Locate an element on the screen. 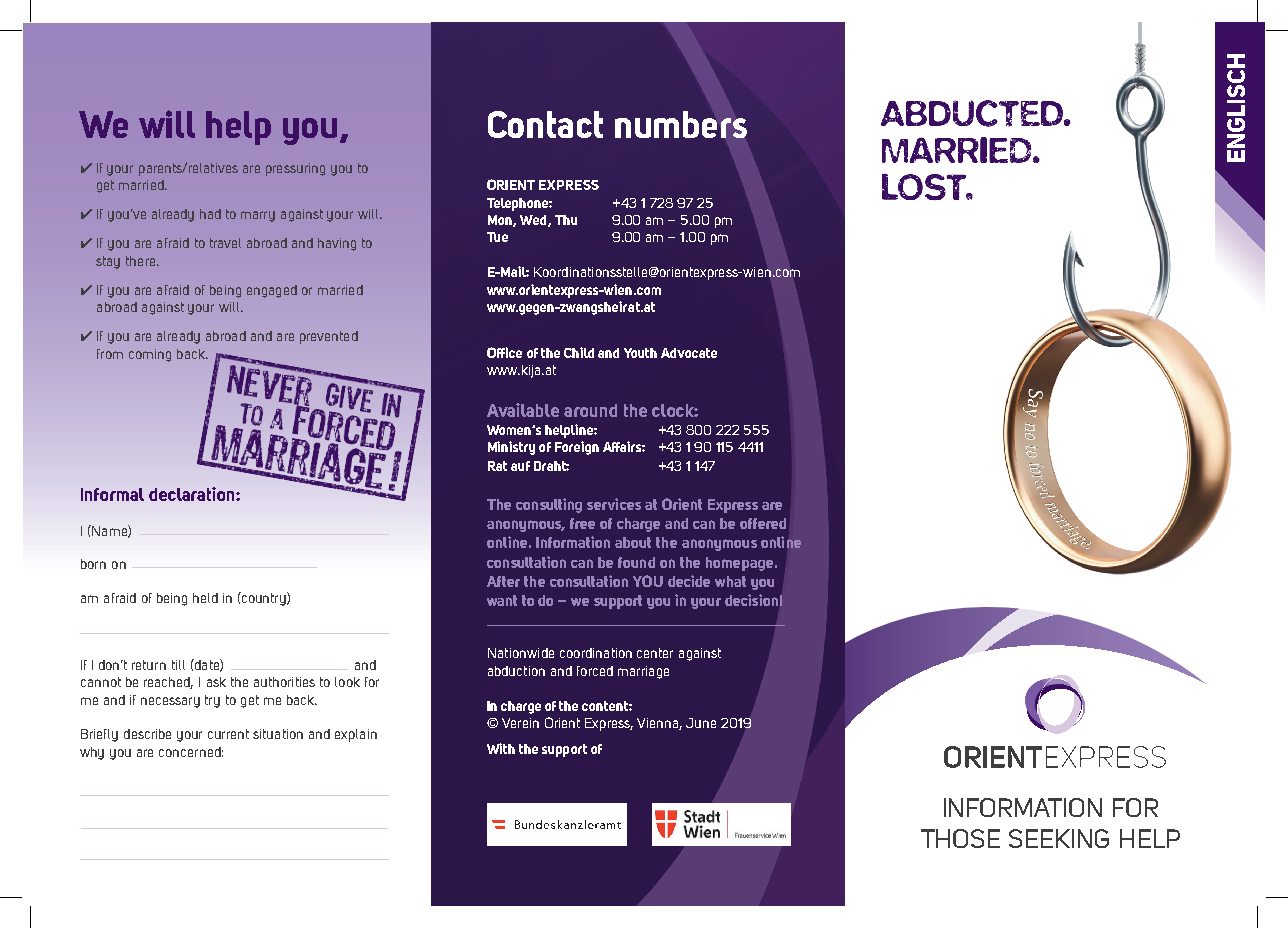 The width and height of the screenshot is (1288, 928). pressuring is located at coordinates (295, 169).
